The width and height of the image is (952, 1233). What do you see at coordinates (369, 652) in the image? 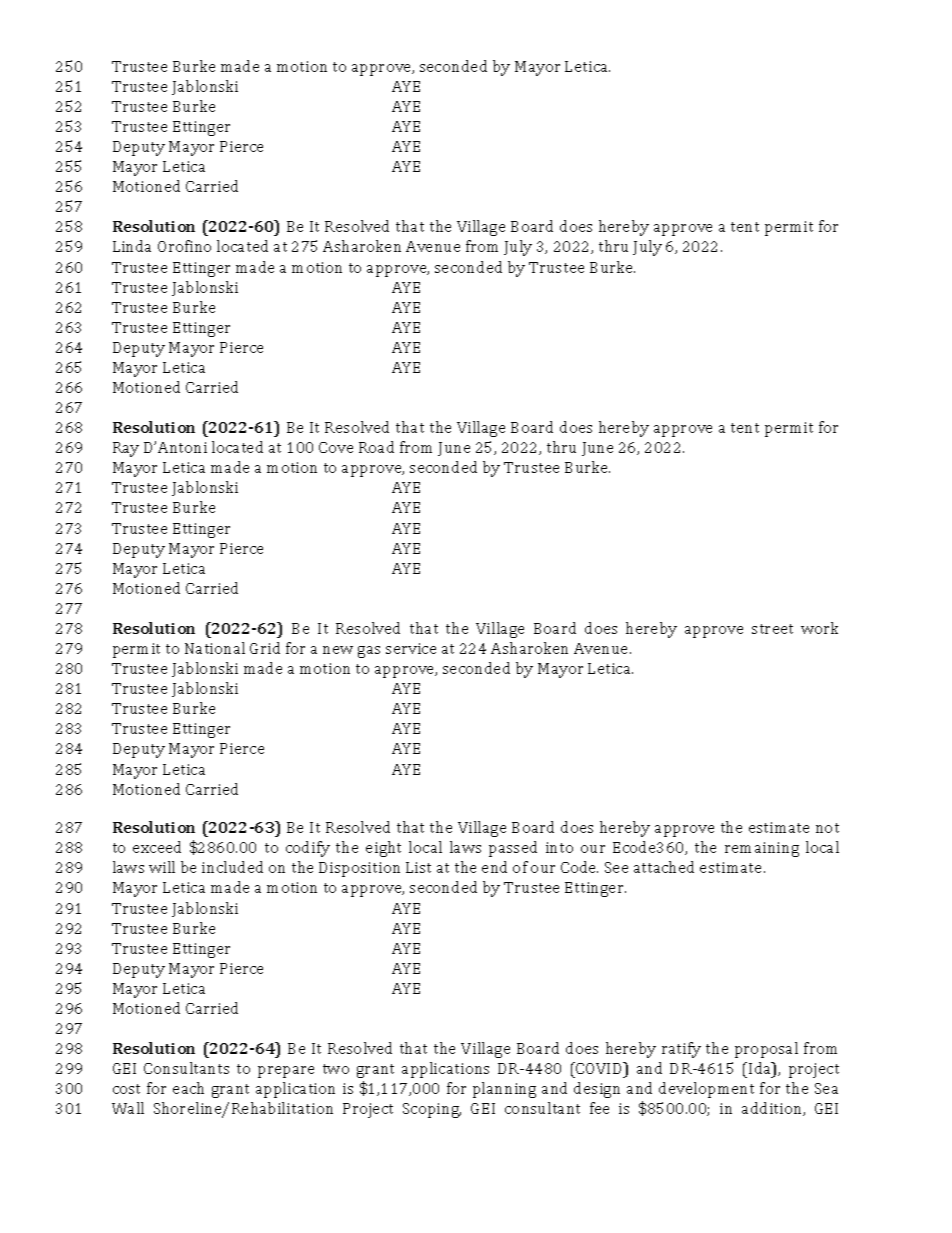
I see `gas` at bounding box center [369, 652].
